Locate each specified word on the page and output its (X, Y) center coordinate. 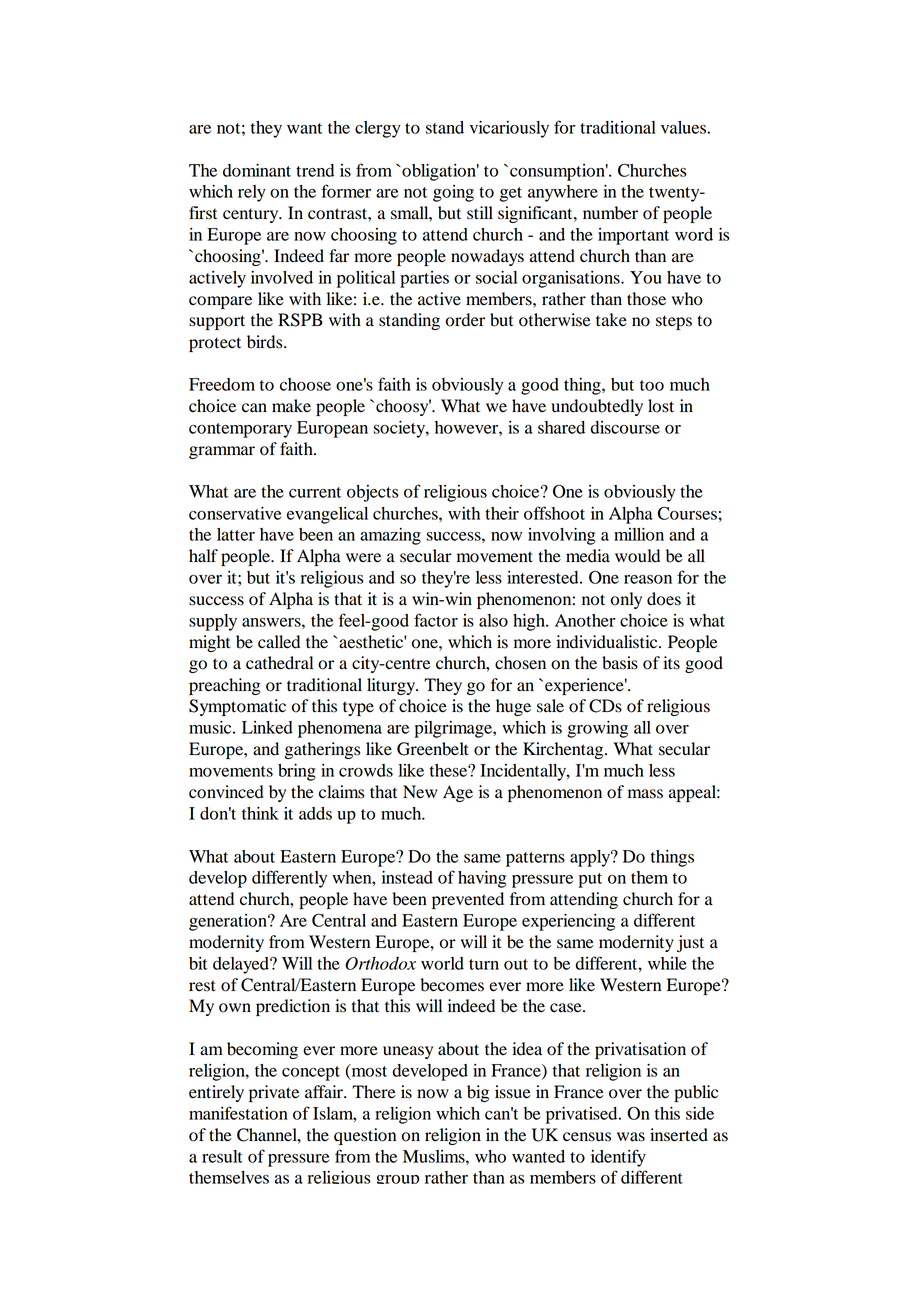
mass (645, 794)
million (639, 534)
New (420, 792)
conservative (235, 513)
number (610, 213)
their (502, 513)
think (260, 813)
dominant (257, 170)
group (398, 1179)
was (631, 1137)
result (222, 1156)
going (453, 193)
